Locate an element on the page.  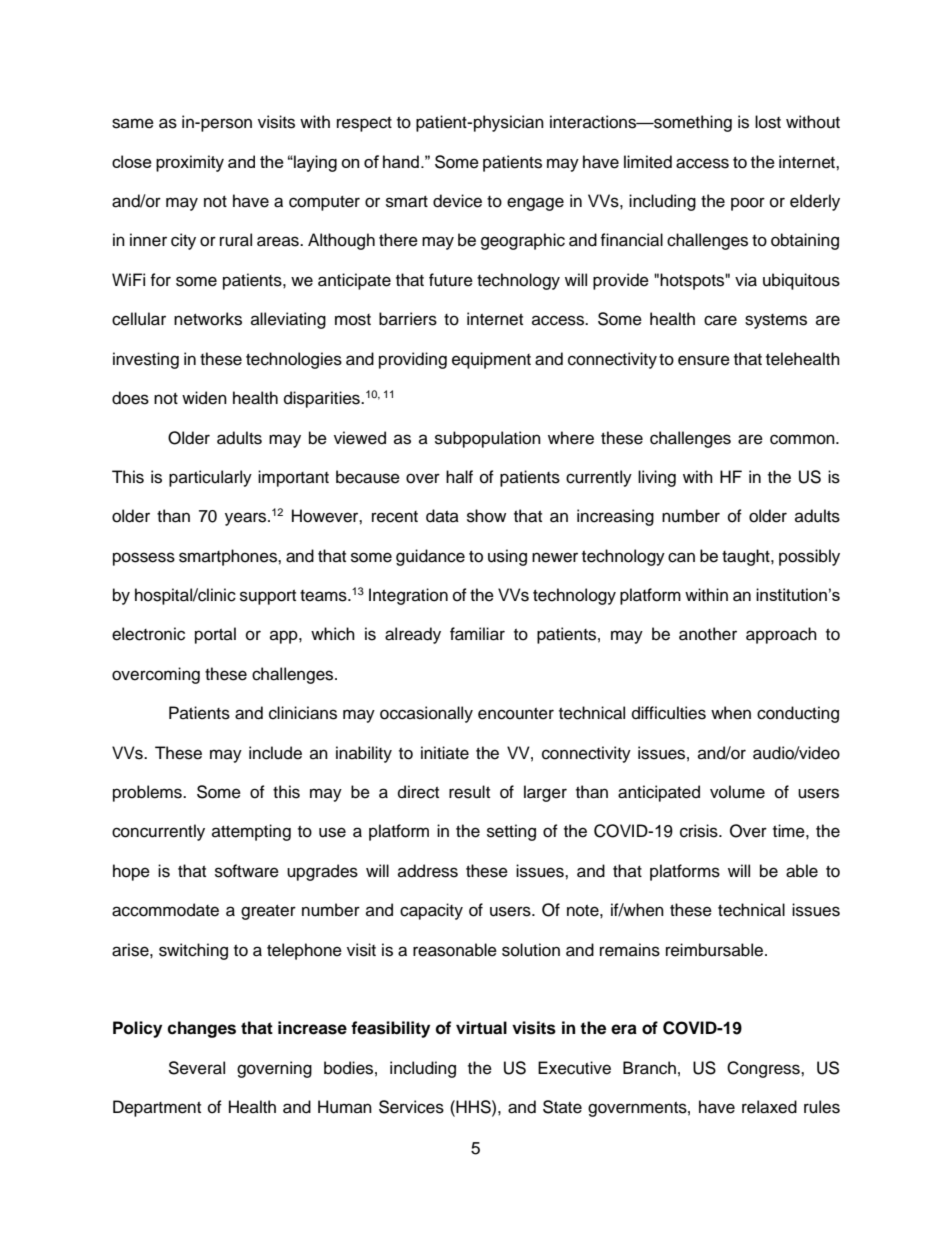
result is located at coordinates (469, 792).
